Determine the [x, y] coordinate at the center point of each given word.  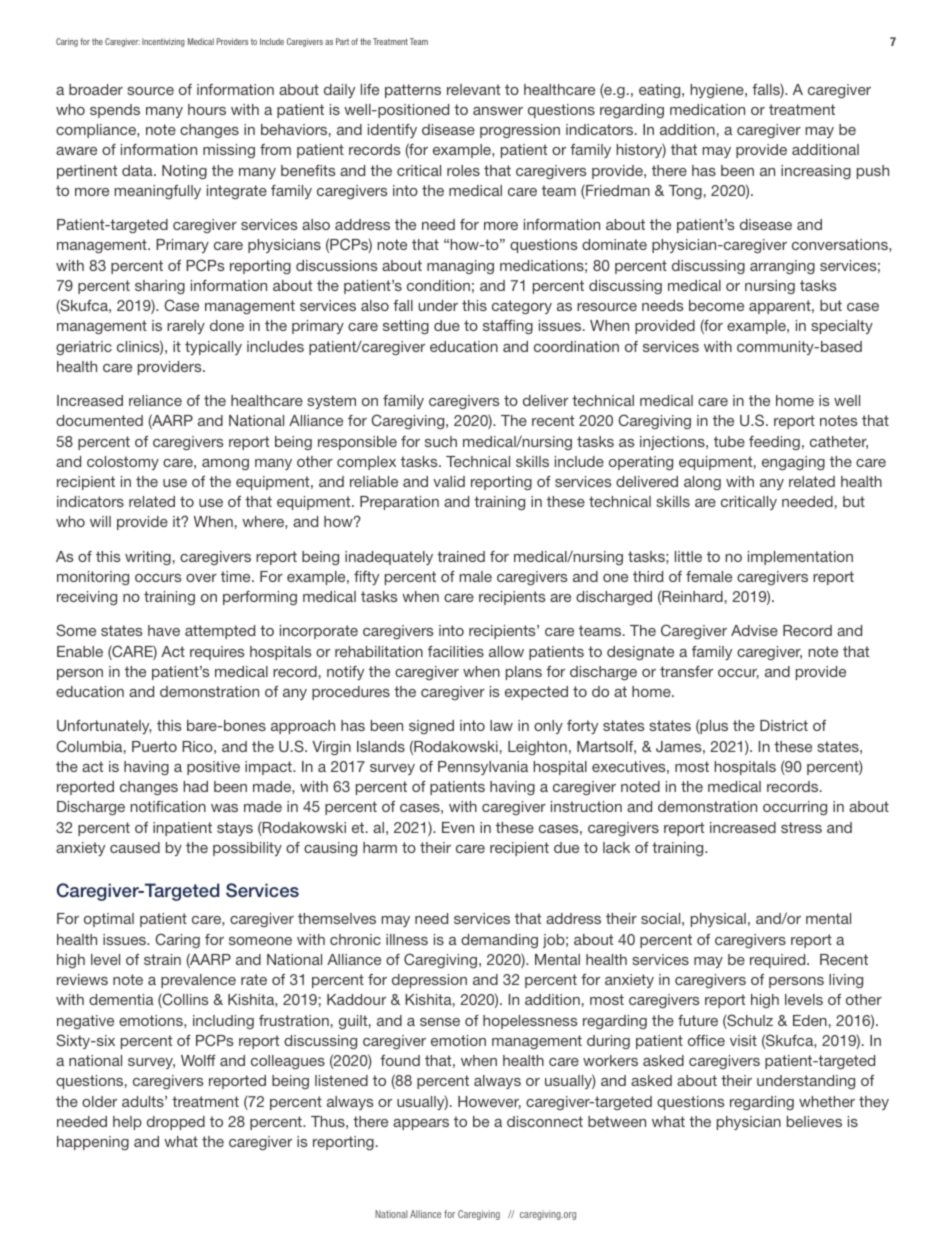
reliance [155, 400]
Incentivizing [163, 42]
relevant [473, 89]
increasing [816, 172]
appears [421, 1124]
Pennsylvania [483, 768]
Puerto [154, 746]
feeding [774, 443]
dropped [176, 1123]
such [441, 441]
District [784, 725]
